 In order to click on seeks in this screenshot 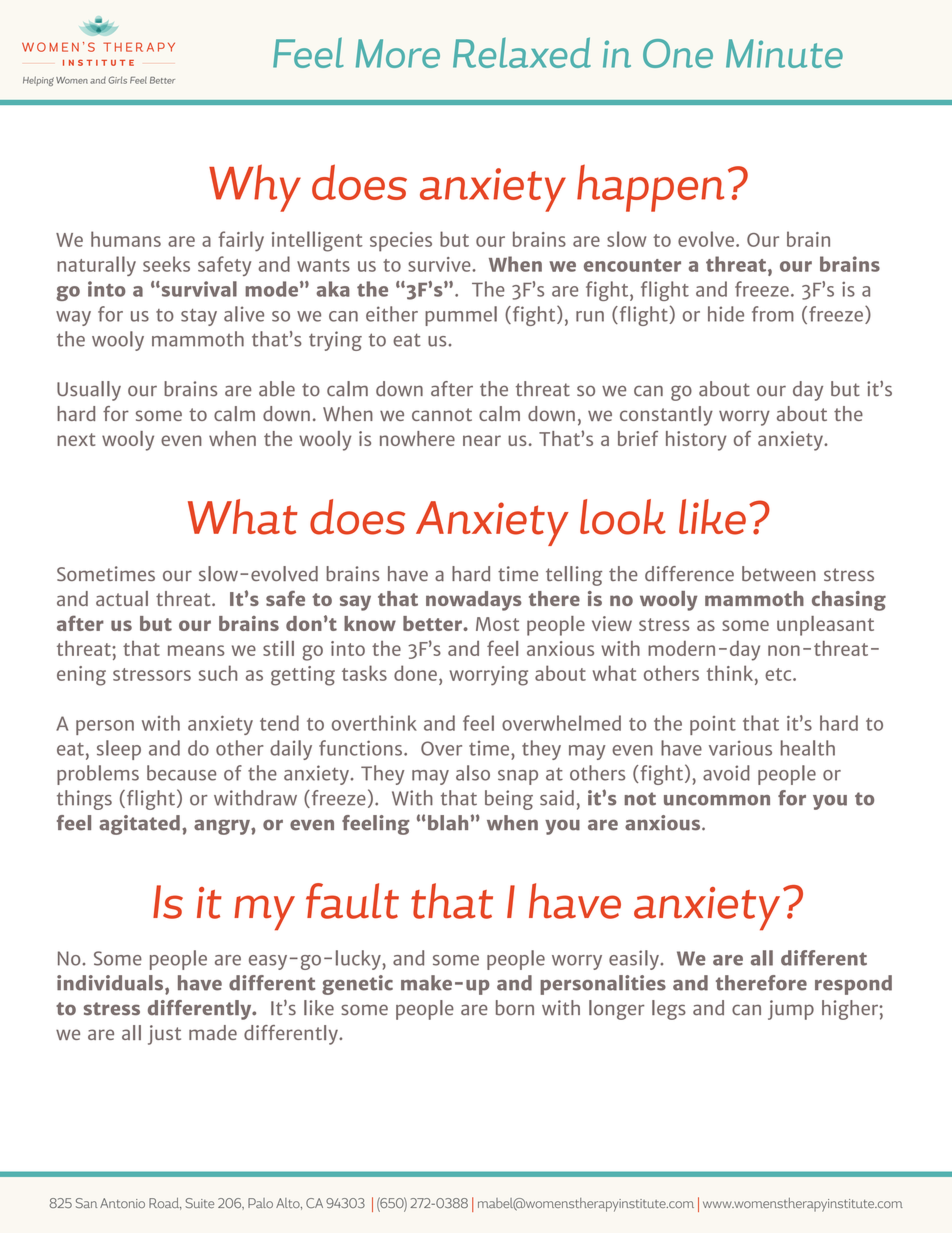, I will do `click(166, 264)`.
